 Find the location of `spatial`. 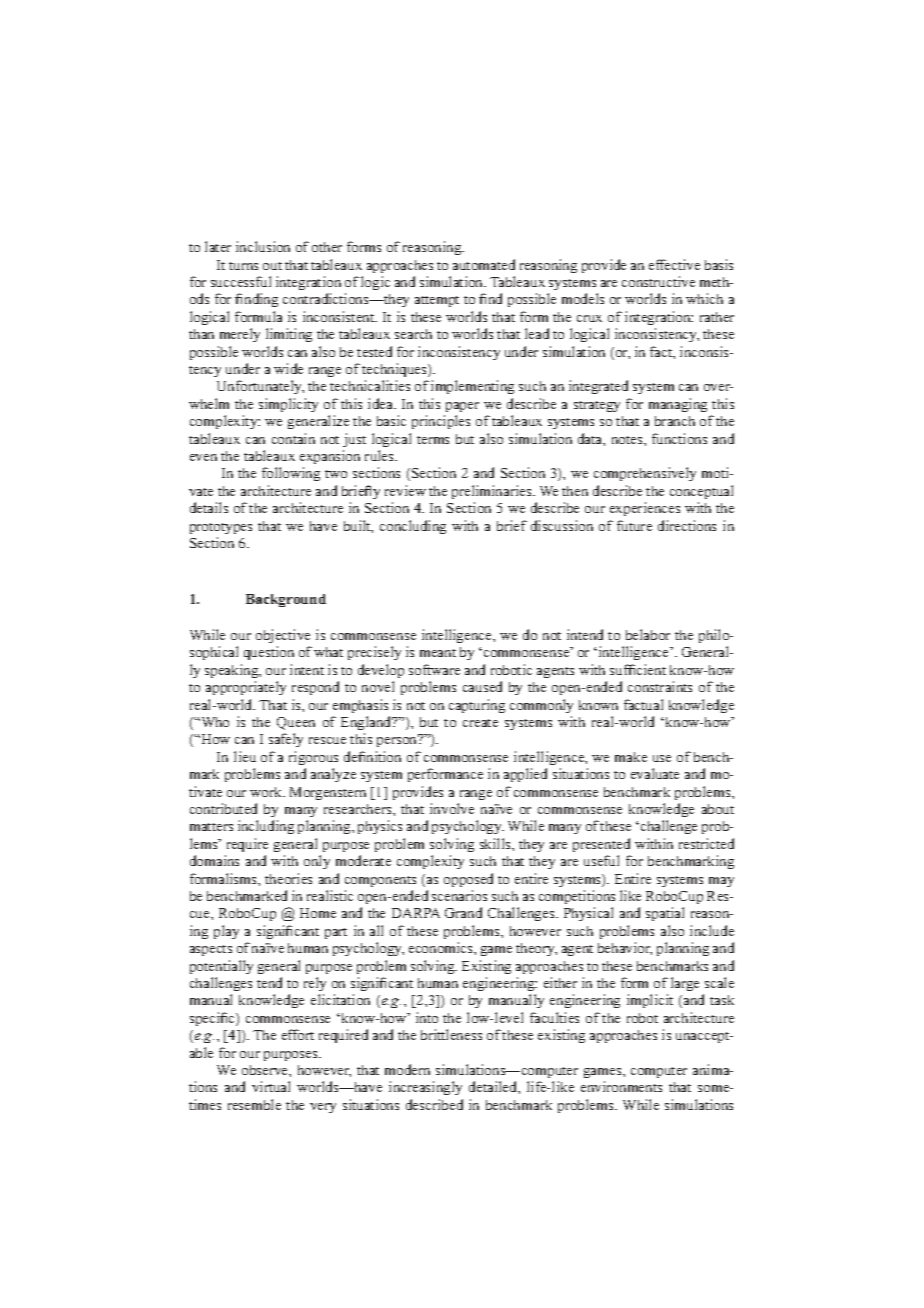

spatial is located at coordinates (665, 914).
